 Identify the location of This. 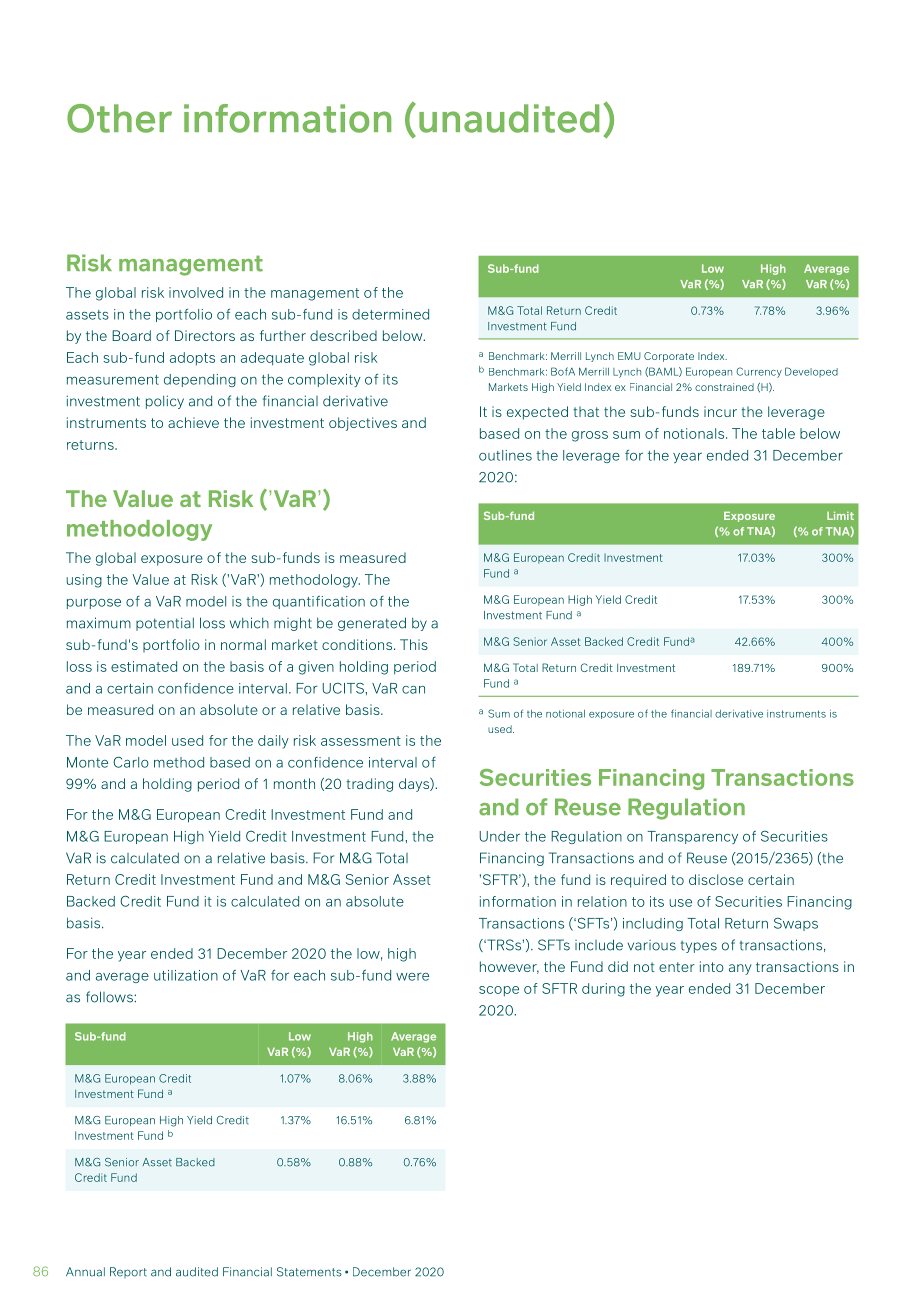
(414, 644).
